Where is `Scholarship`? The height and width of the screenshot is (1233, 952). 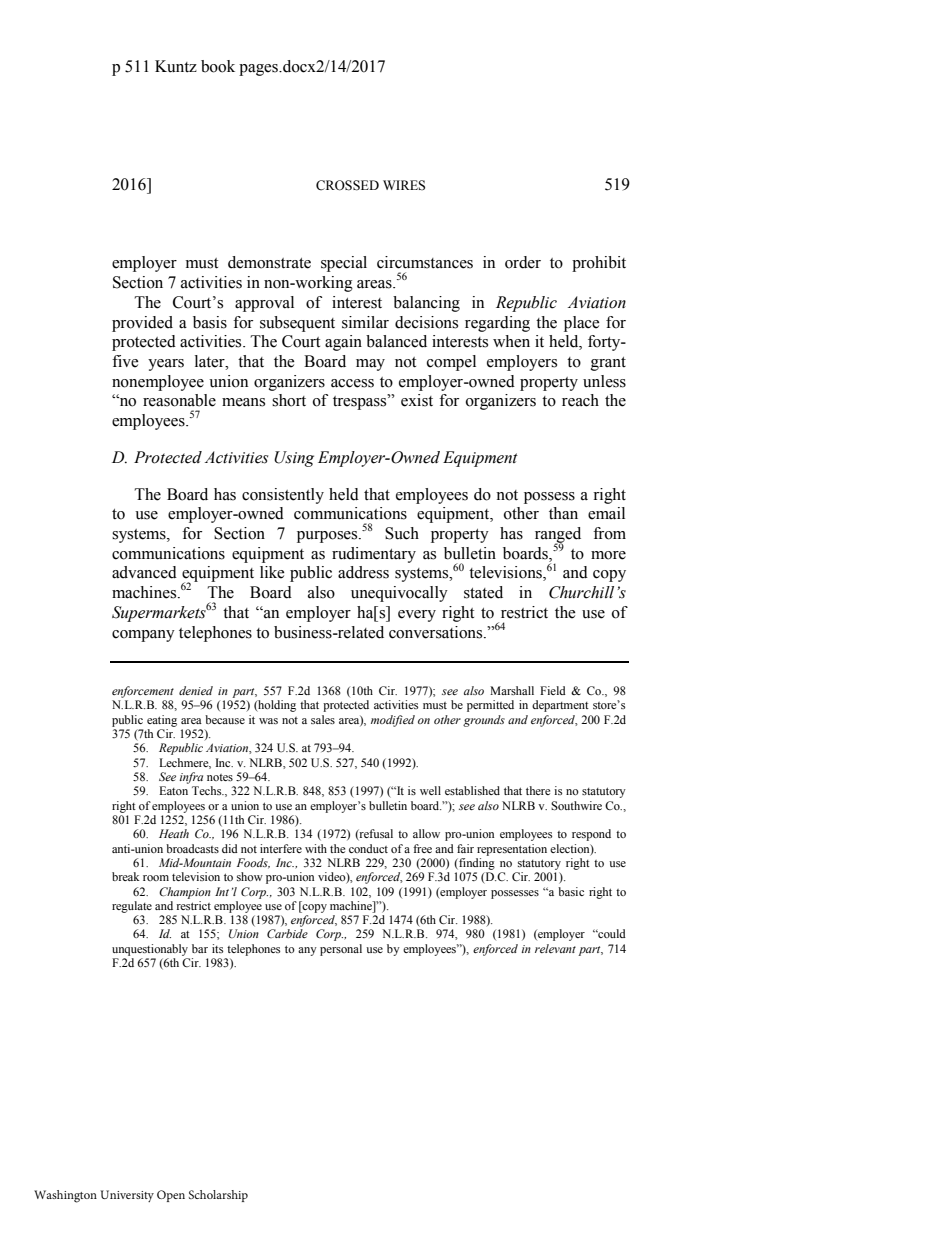 Scholarship is located at coordinates (218, 1196).
